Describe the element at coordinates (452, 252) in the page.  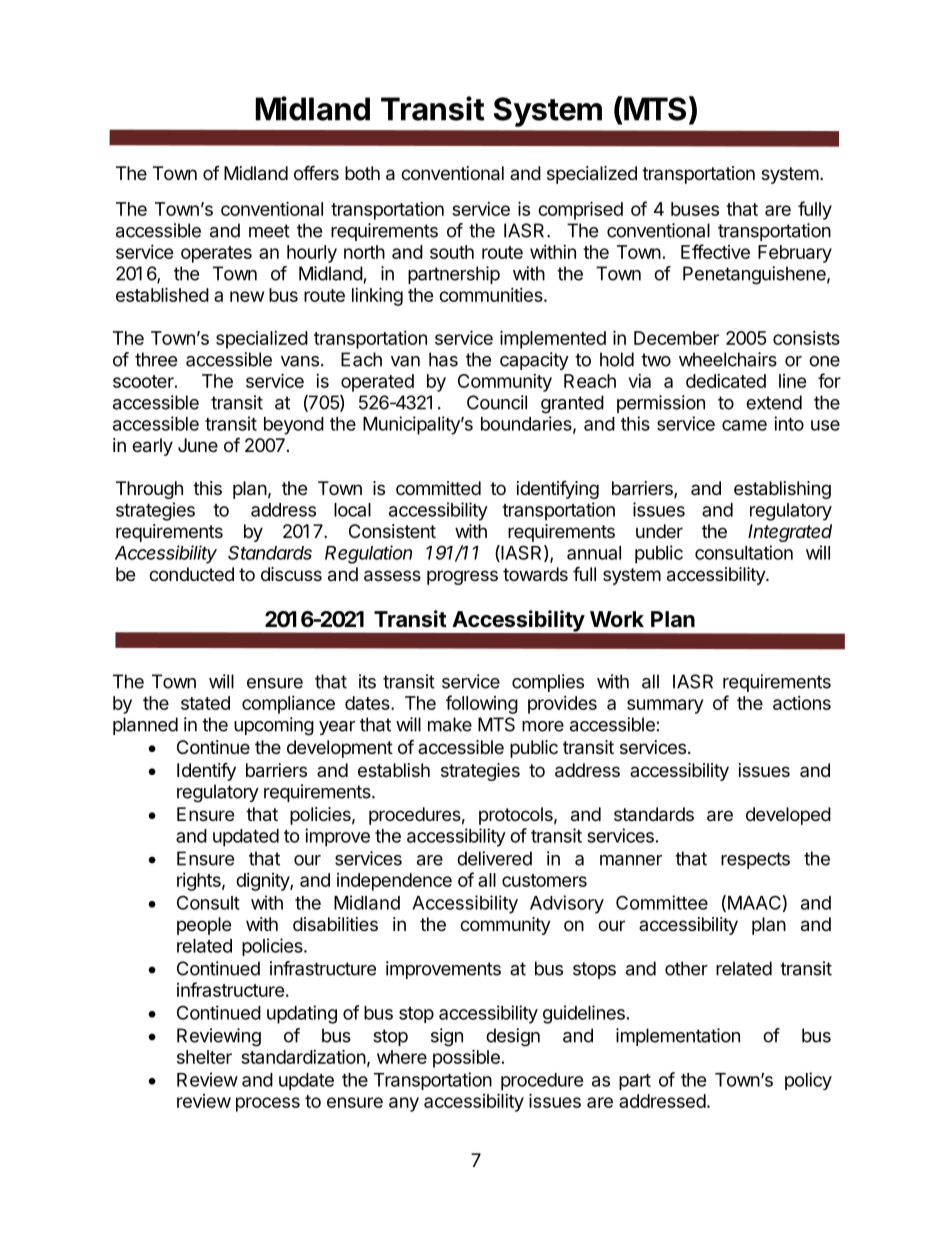
I see `south` at that location.
